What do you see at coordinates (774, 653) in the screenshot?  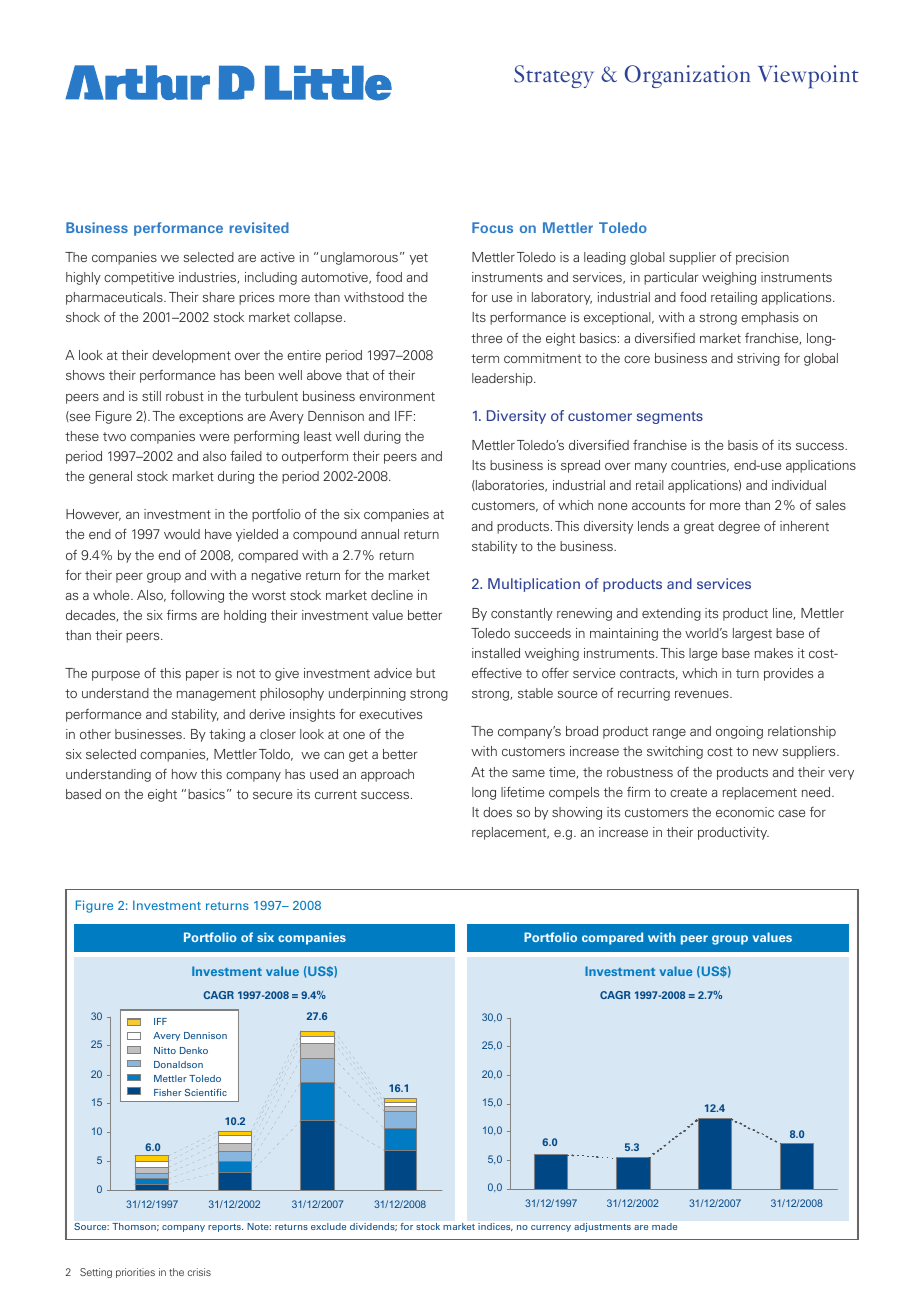 I see `makes` at bounding box center [774, 653].
